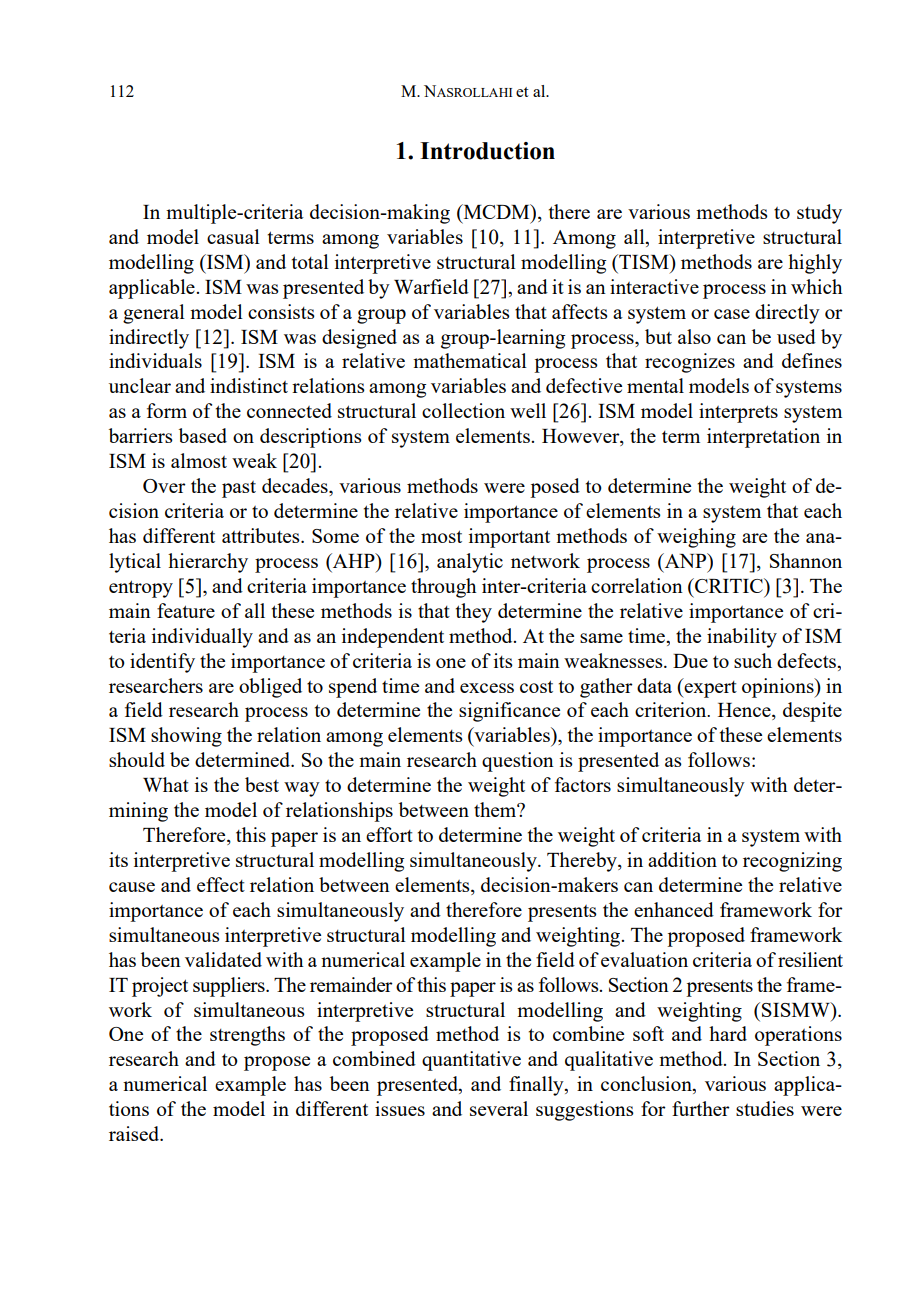 This document has height=1304, width=924. What do you see at coordinates (186, 610) in the document?
I see `feature` at bounding box center [186, 610].
